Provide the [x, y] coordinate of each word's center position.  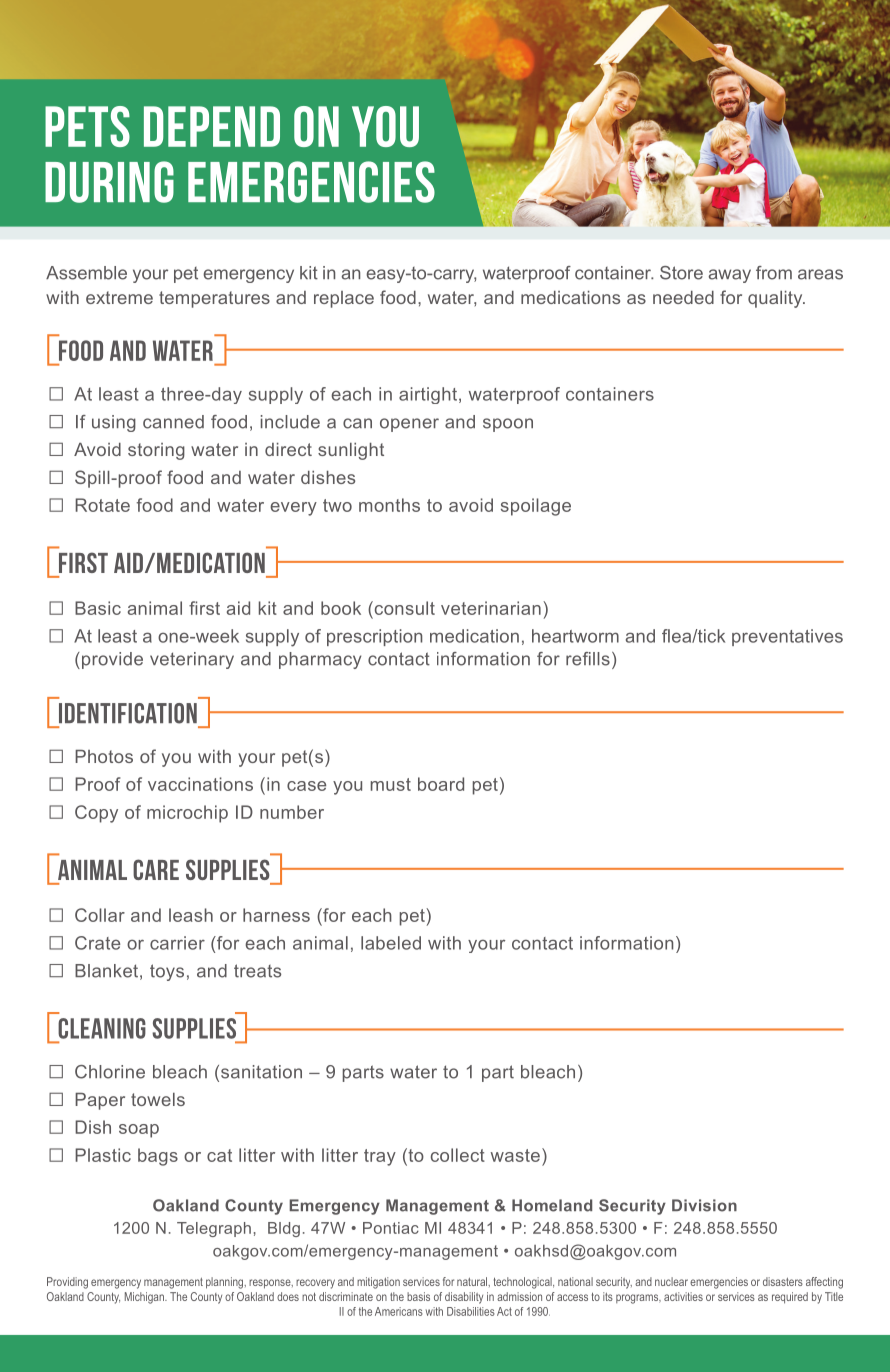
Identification [128, 713]
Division [704, 1205]
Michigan [145, 1298]
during [109, 182]
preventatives [787, 637]
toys [167, 972]
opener [409, 425]
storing [156, 451]
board [441, 784]
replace [344, 299]
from [774, 273]
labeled [391, 943]
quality [776, 299]
